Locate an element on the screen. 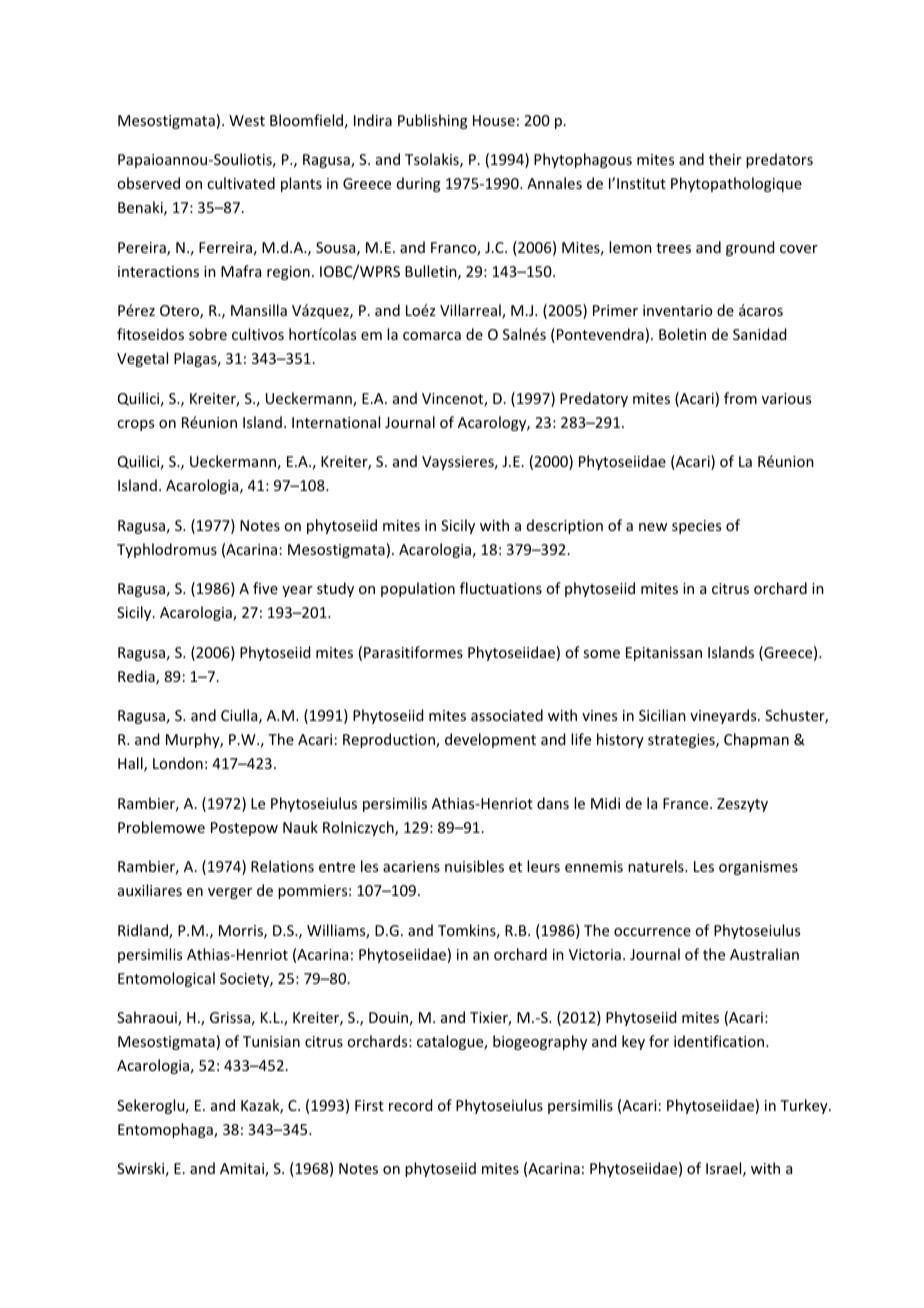  West is located at coordinates (247, 120).
